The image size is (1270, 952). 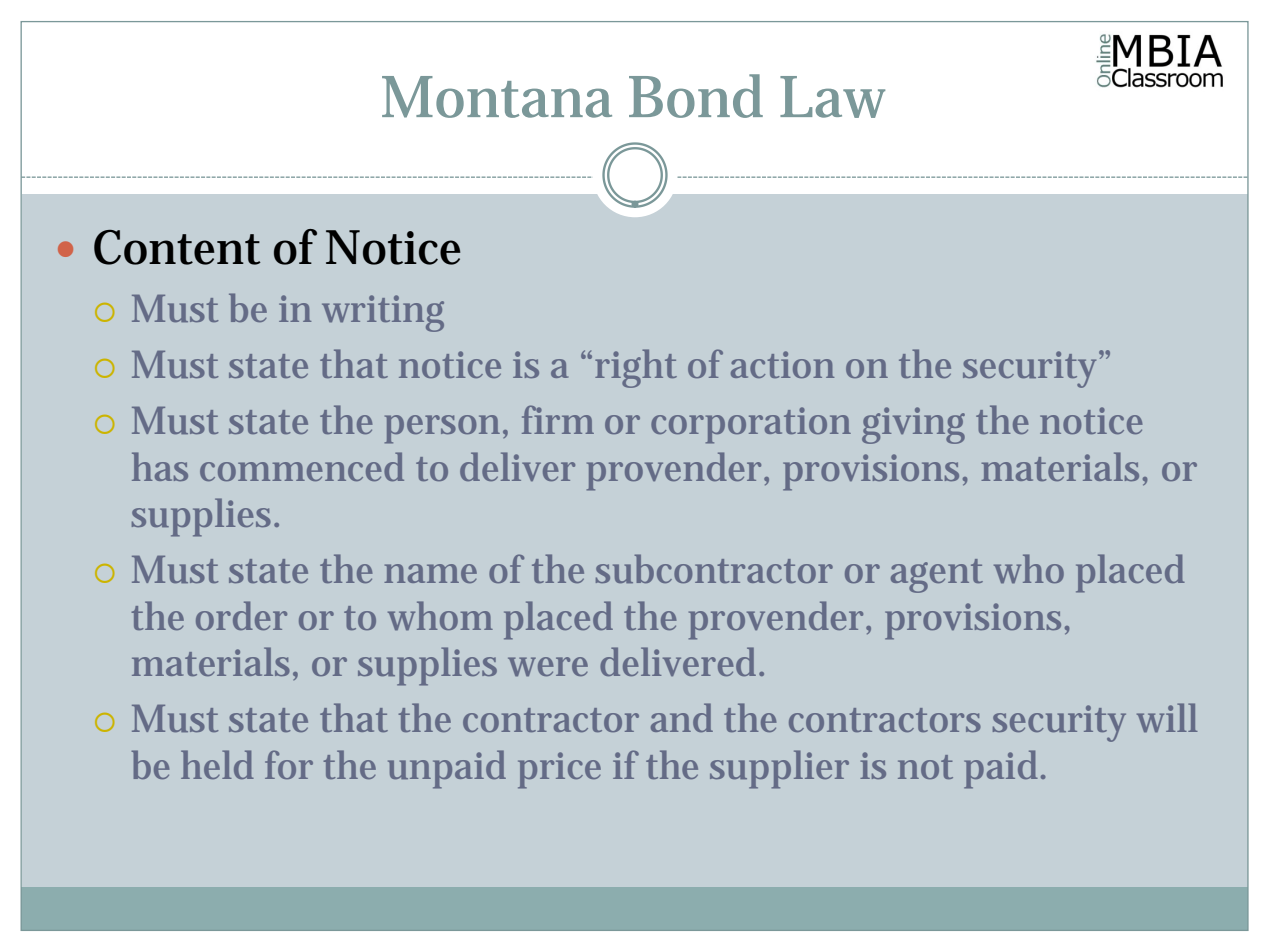 What do you see at coordinates (696, 96) in the document?
I see `Bond` at bounding box center [696, 96].
